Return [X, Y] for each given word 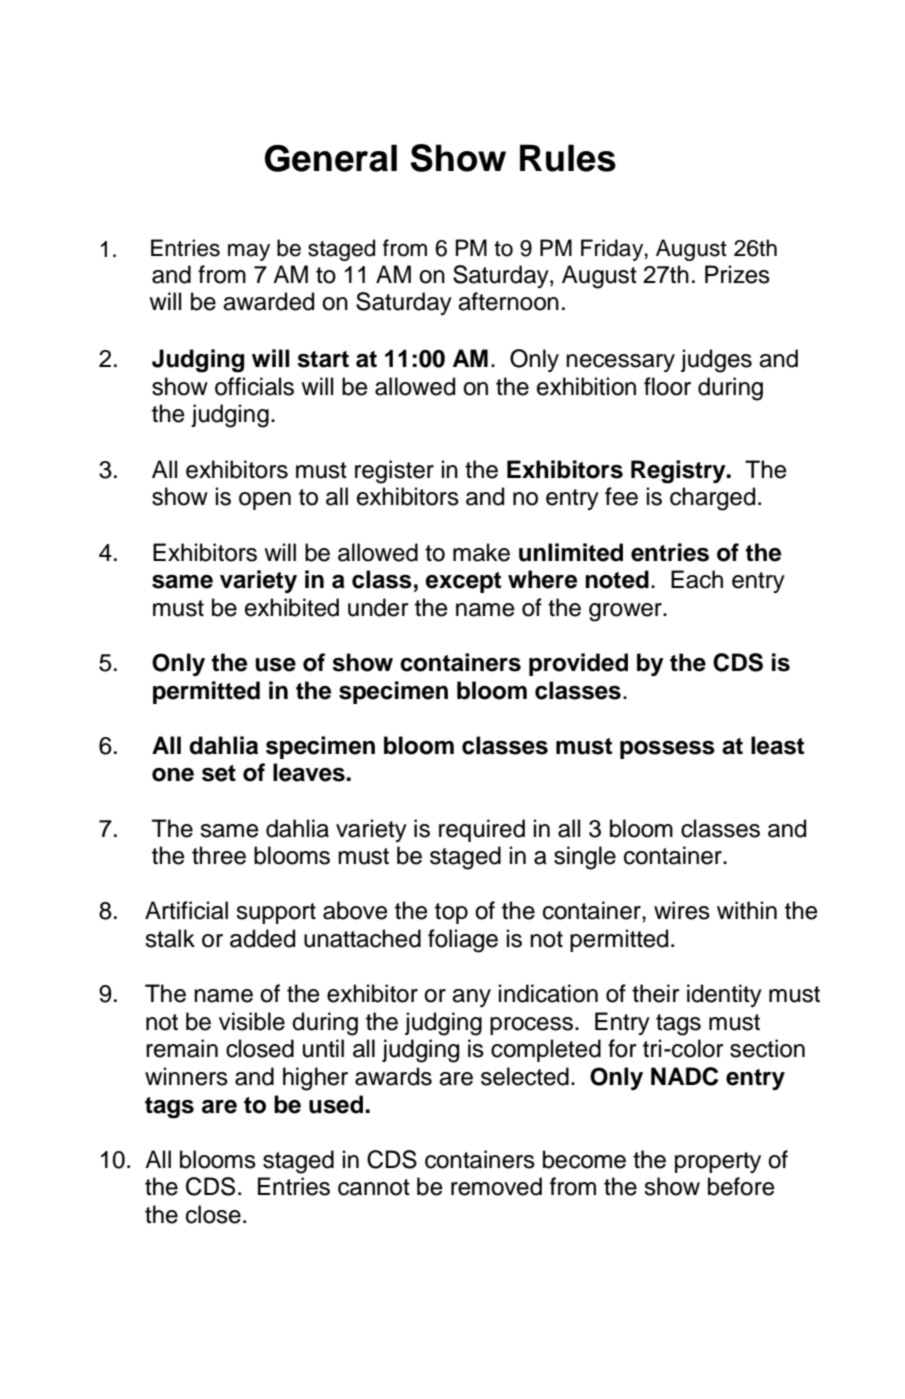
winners [186, 1076]
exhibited [292, 607]
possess [667, 750]
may [249, 252]
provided [578, 664]
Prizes [737, 274]
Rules [568, 158]
